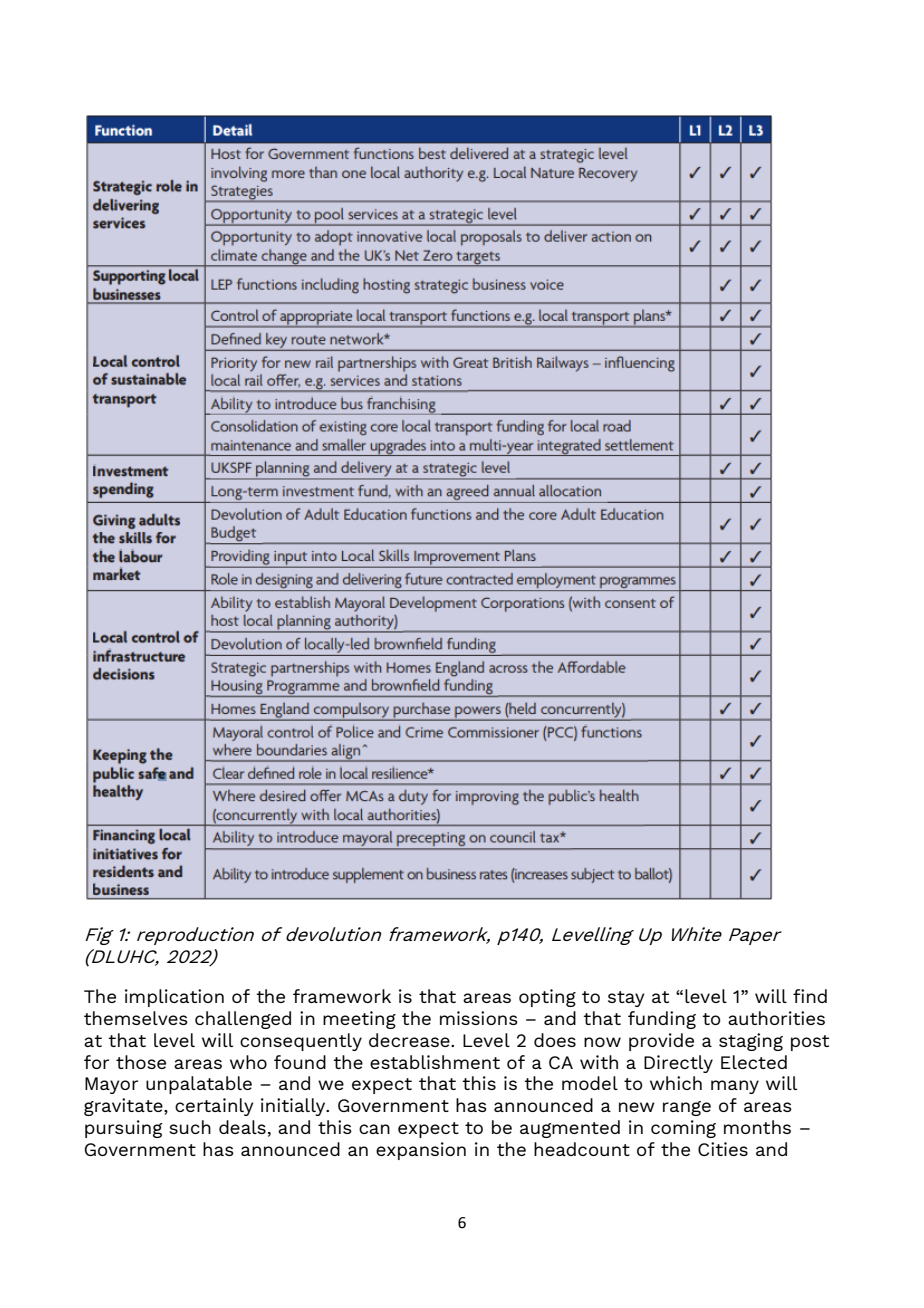 This screenshot has height=1308, width=924. Describe the element at coordinates (435, 1062) in the screenshot. I see `establishment` at that location.
